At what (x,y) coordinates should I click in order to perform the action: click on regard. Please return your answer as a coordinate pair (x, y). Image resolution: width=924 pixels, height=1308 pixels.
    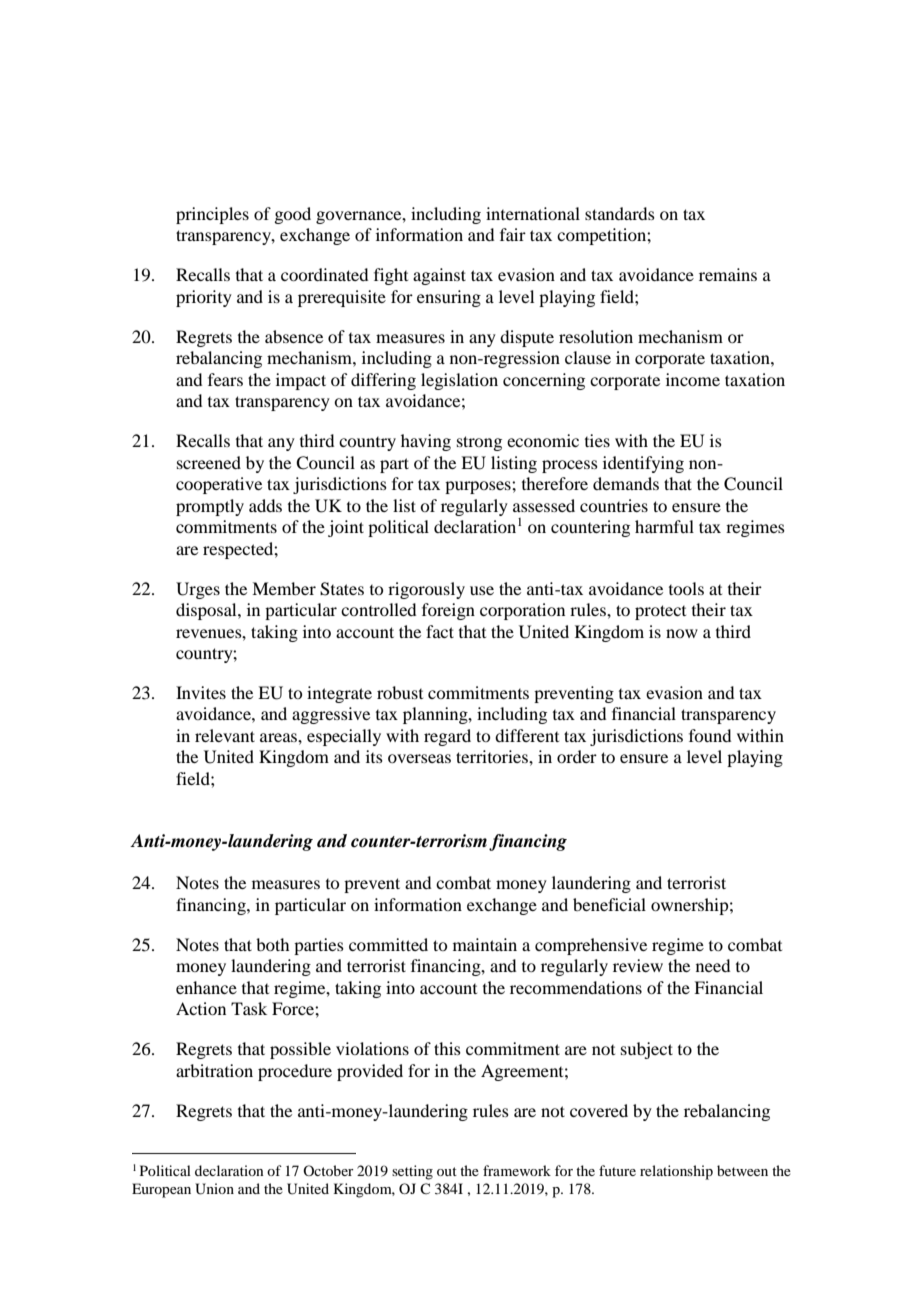
    Looking at the image, I should click on (447, 737).
